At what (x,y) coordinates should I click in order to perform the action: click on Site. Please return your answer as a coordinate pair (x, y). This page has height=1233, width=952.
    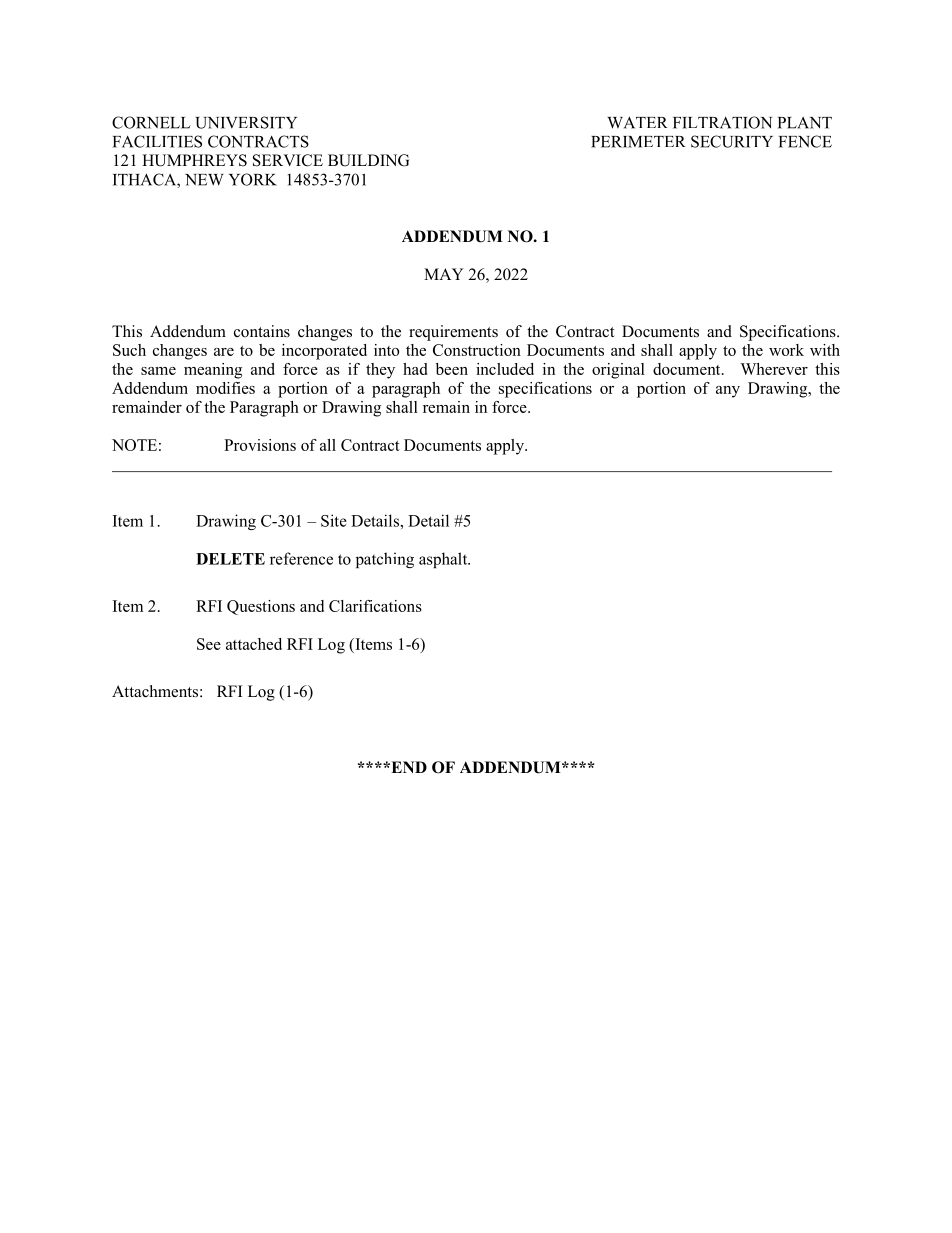
    Looking at the image, I should click on (334, 520).
